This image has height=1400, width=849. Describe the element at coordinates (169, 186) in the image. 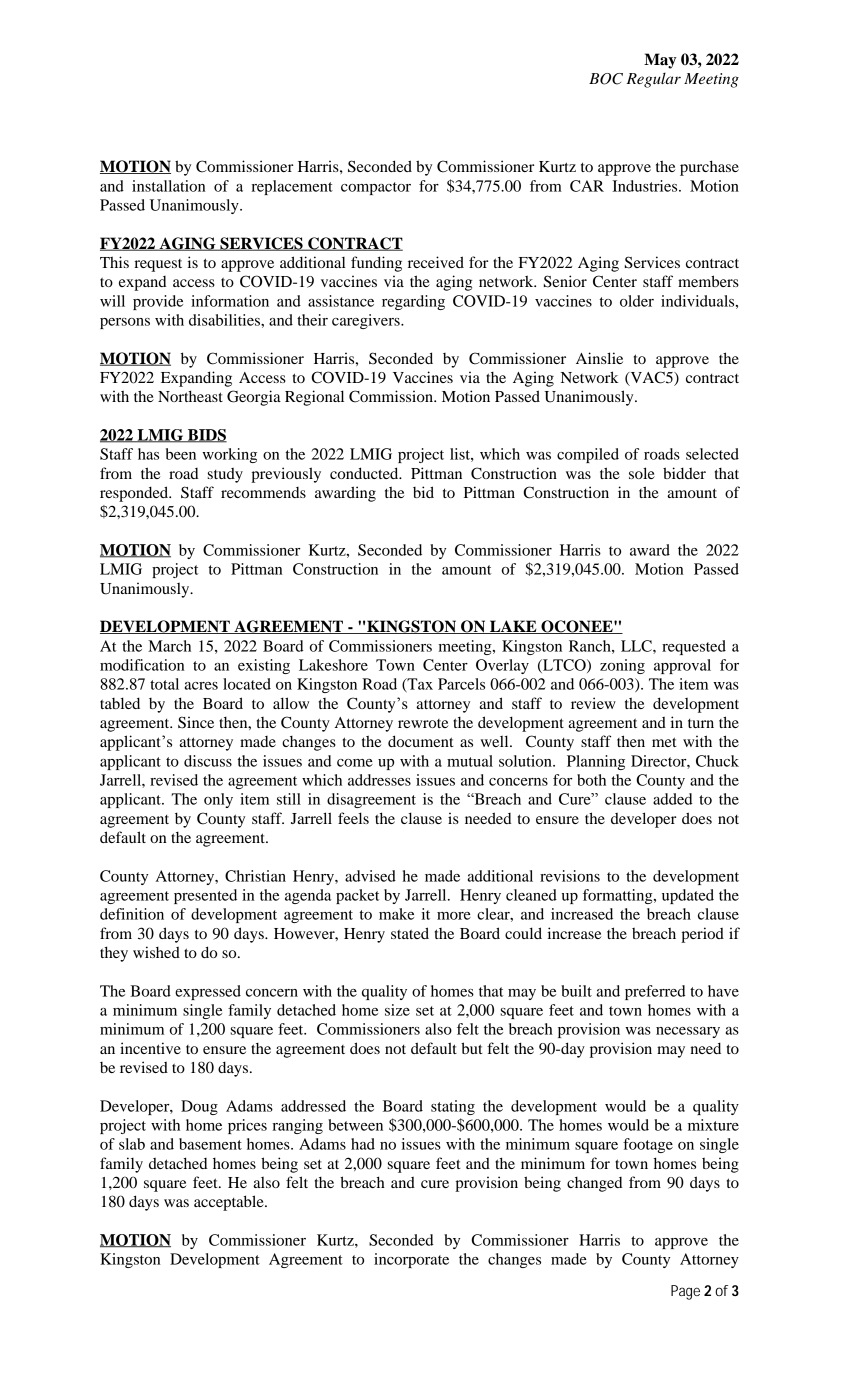

I see `installation` at that location.
